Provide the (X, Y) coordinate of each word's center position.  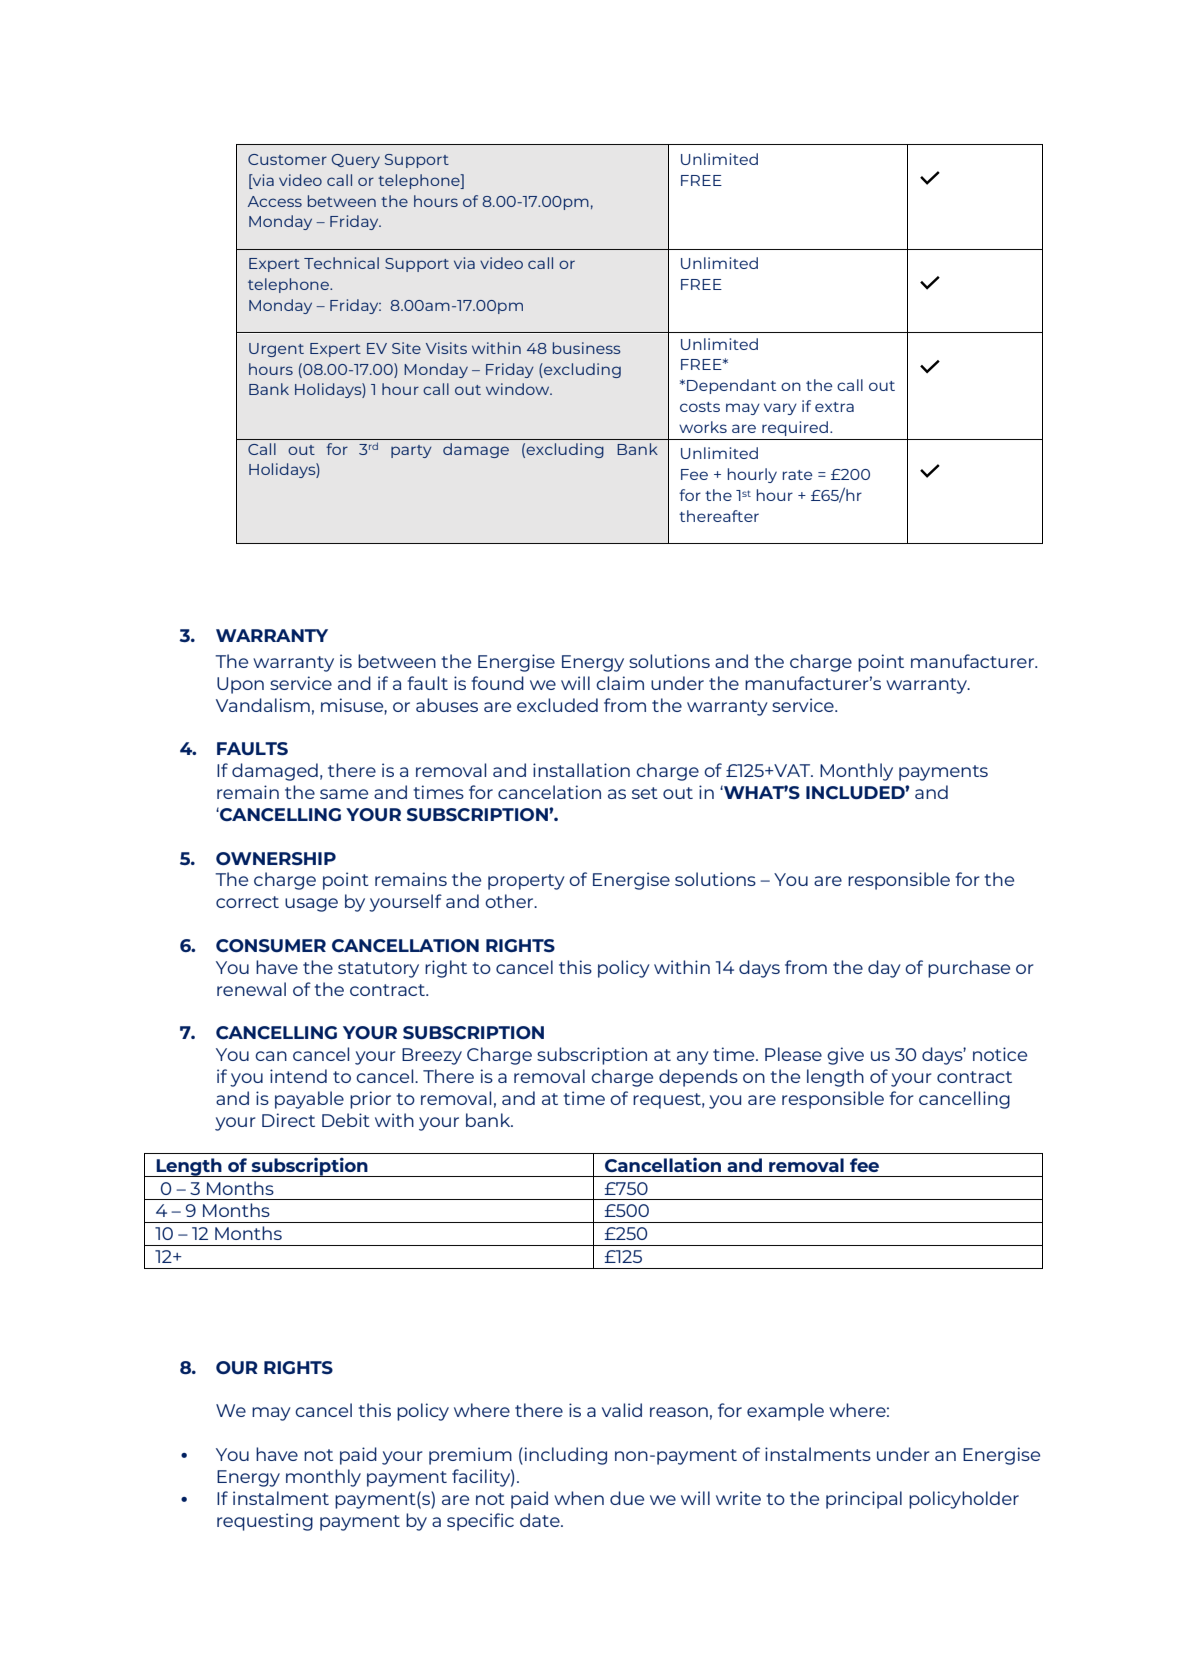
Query (356, 161)
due (627, 1498)
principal (864, 1500)
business (587, 348)
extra (834, 407)
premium (470, 1456)
